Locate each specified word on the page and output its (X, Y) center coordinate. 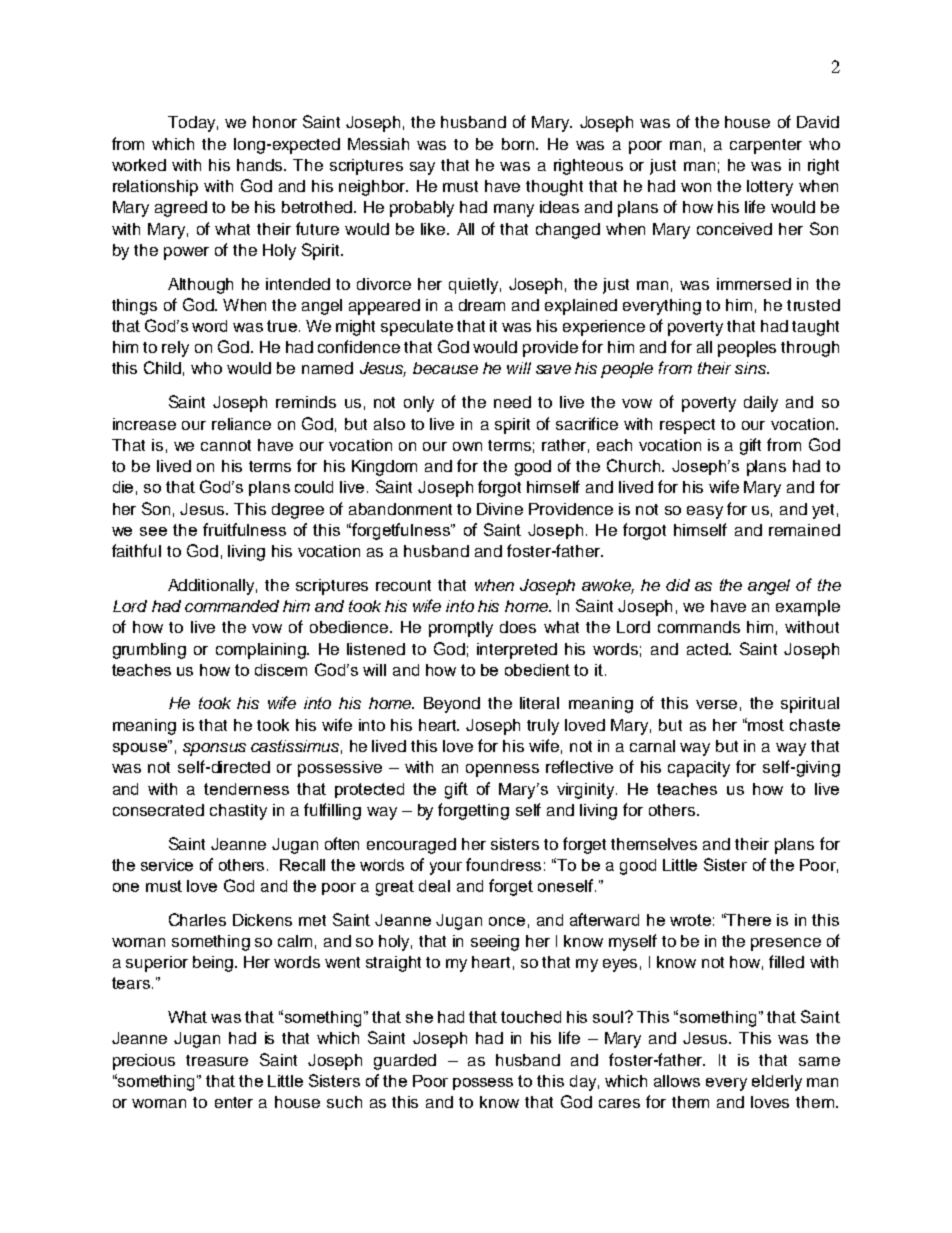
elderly (777, 1083)
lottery (770, 188)
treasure (217, 1060)
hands (261, 165)
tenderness (246, 789)
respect (687, 426)
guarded (405, 1062)
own (467, 446)
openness (502, 770)
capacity (699, 769)
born (519, 144)
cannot (226, 445)
